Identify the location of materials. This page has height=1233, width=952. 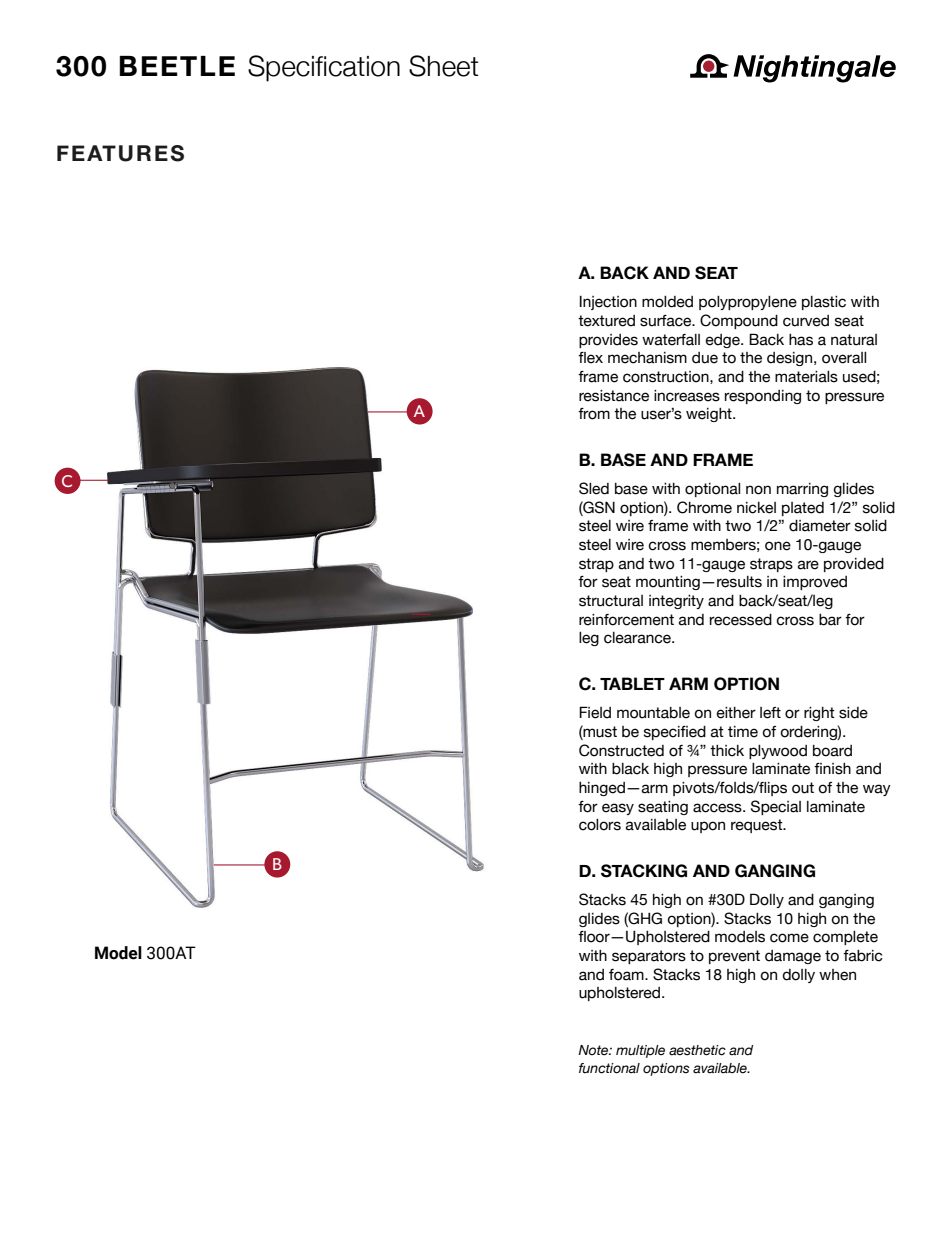
(806, 377).
